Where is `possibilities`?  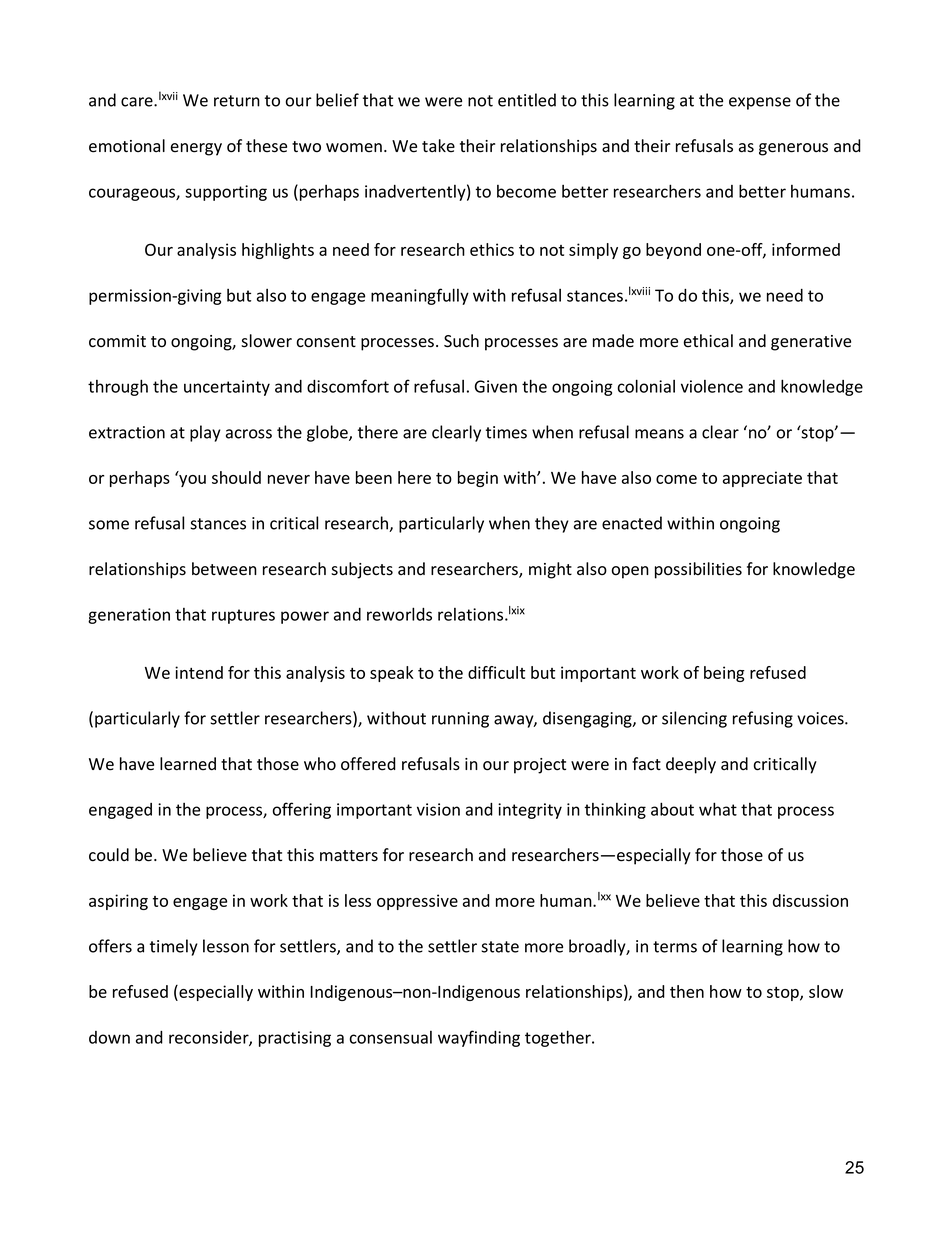
possibilities is located at coordinates (698, 570).
